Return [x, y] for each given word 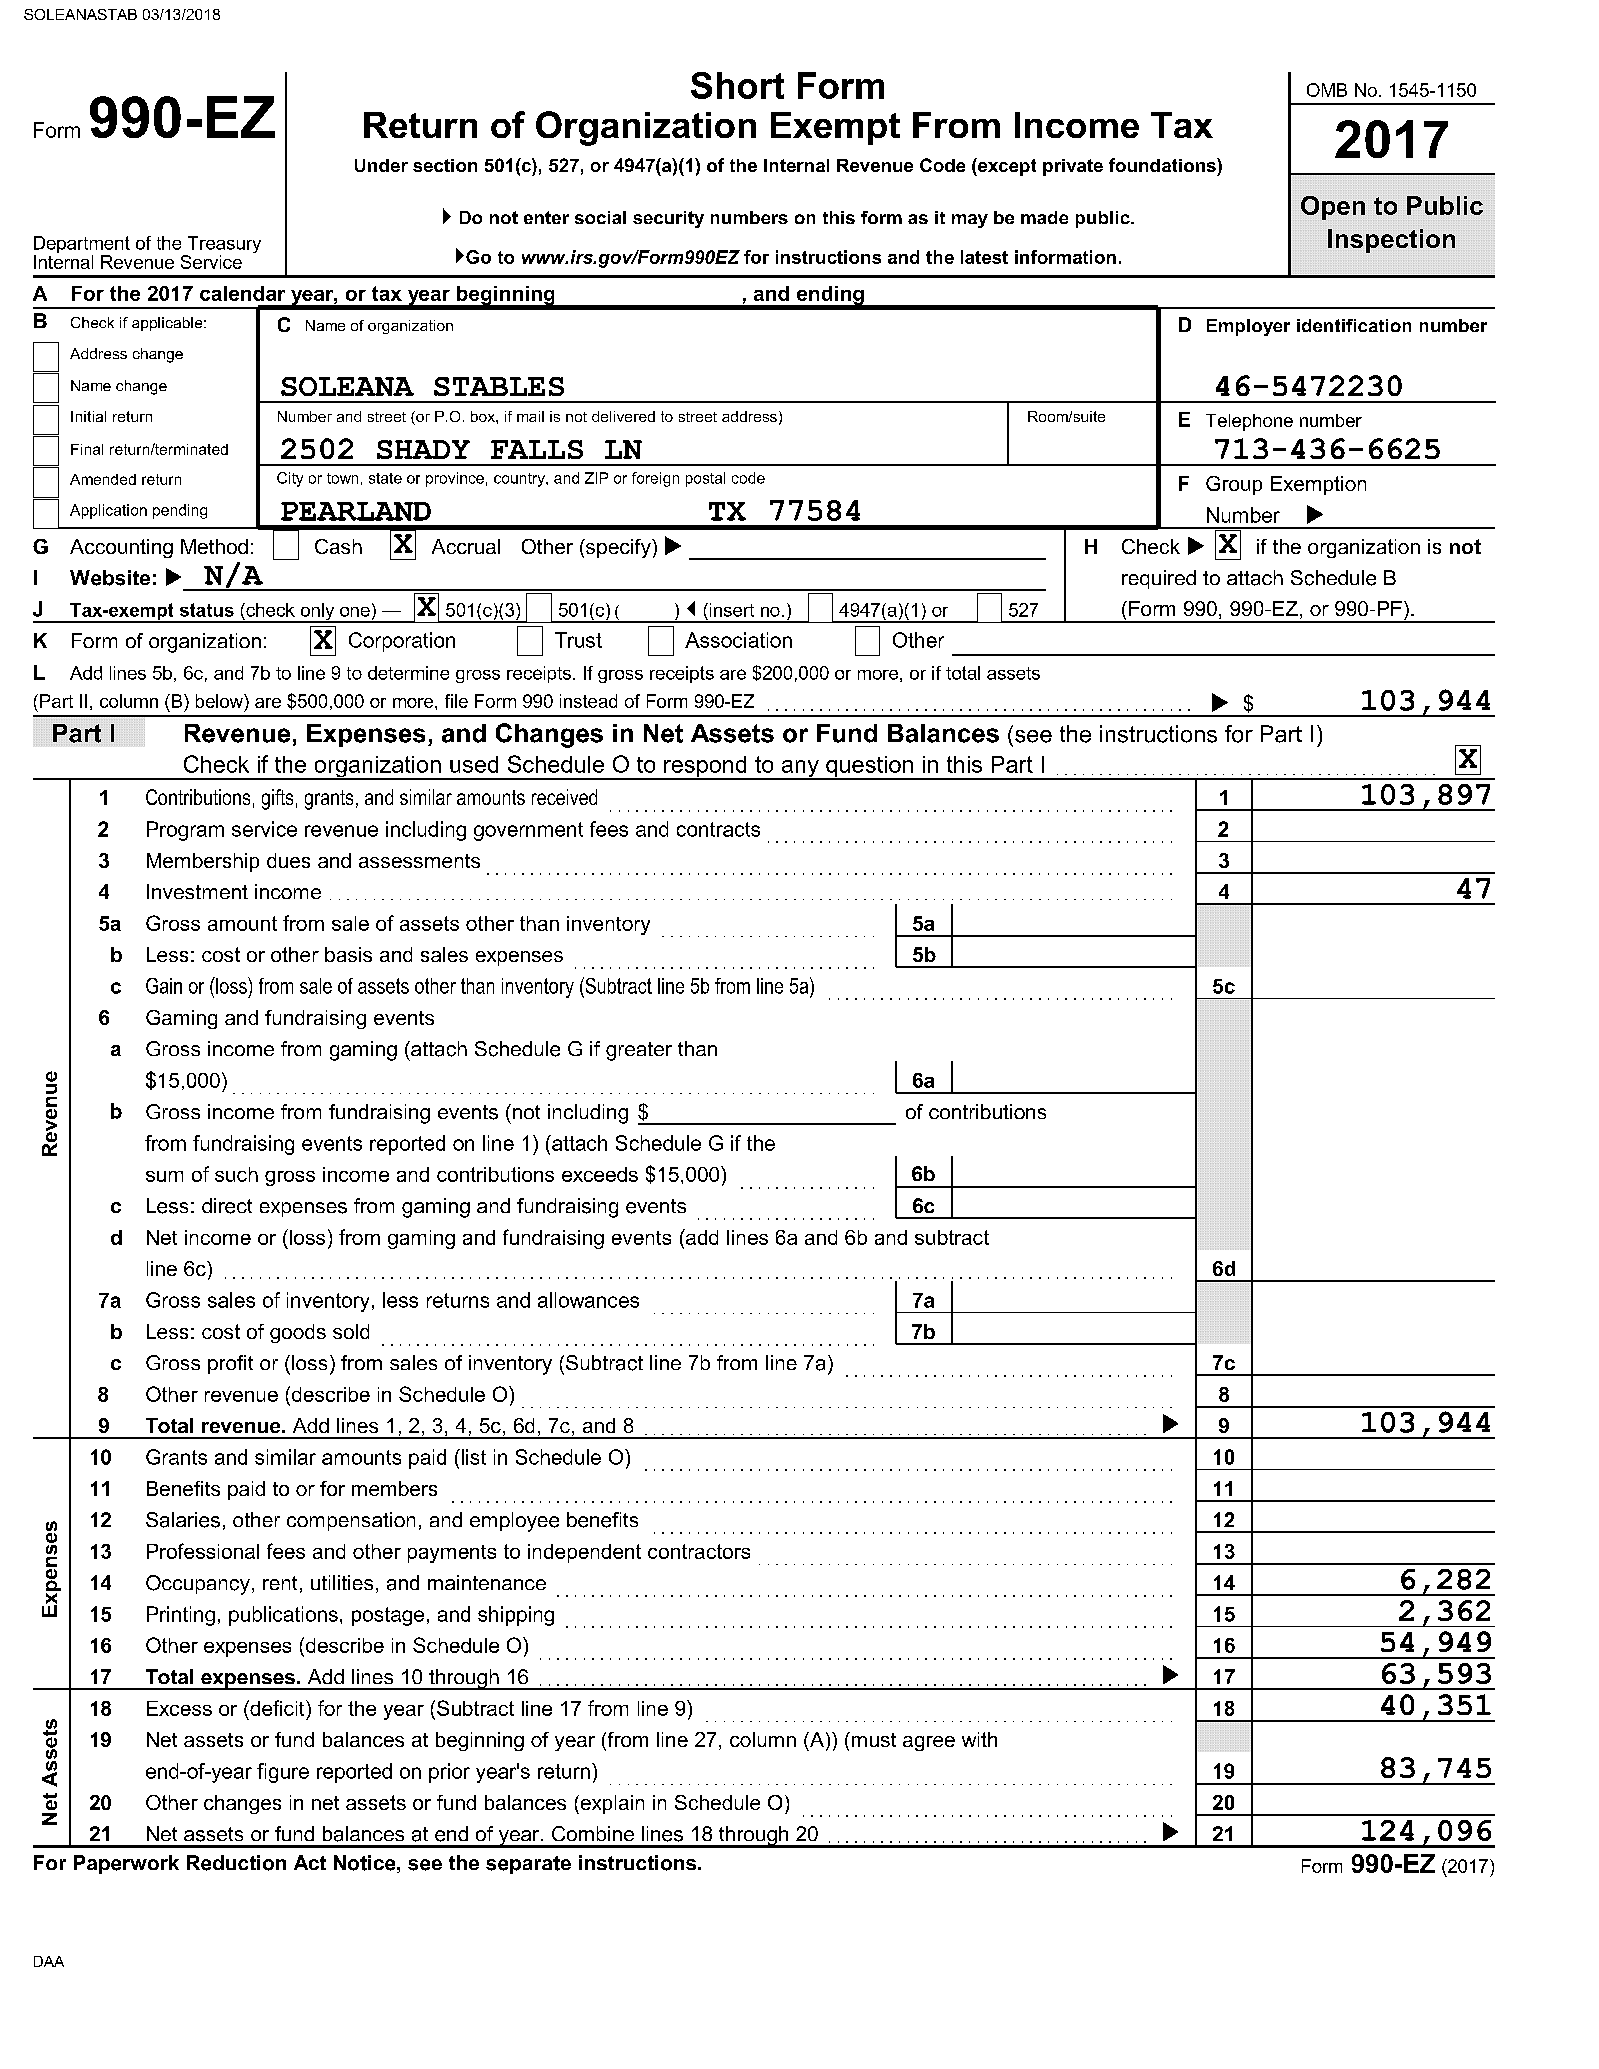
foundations [1163, 165]
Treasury [223, 246]
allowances [588, 1300]
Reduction [236, 1863]
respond [705, 768]
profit [230, 1364]
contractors [699, 1551]
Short [737, 85]
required [1159, 579]
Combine [593, 1833]
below [220, 701]
